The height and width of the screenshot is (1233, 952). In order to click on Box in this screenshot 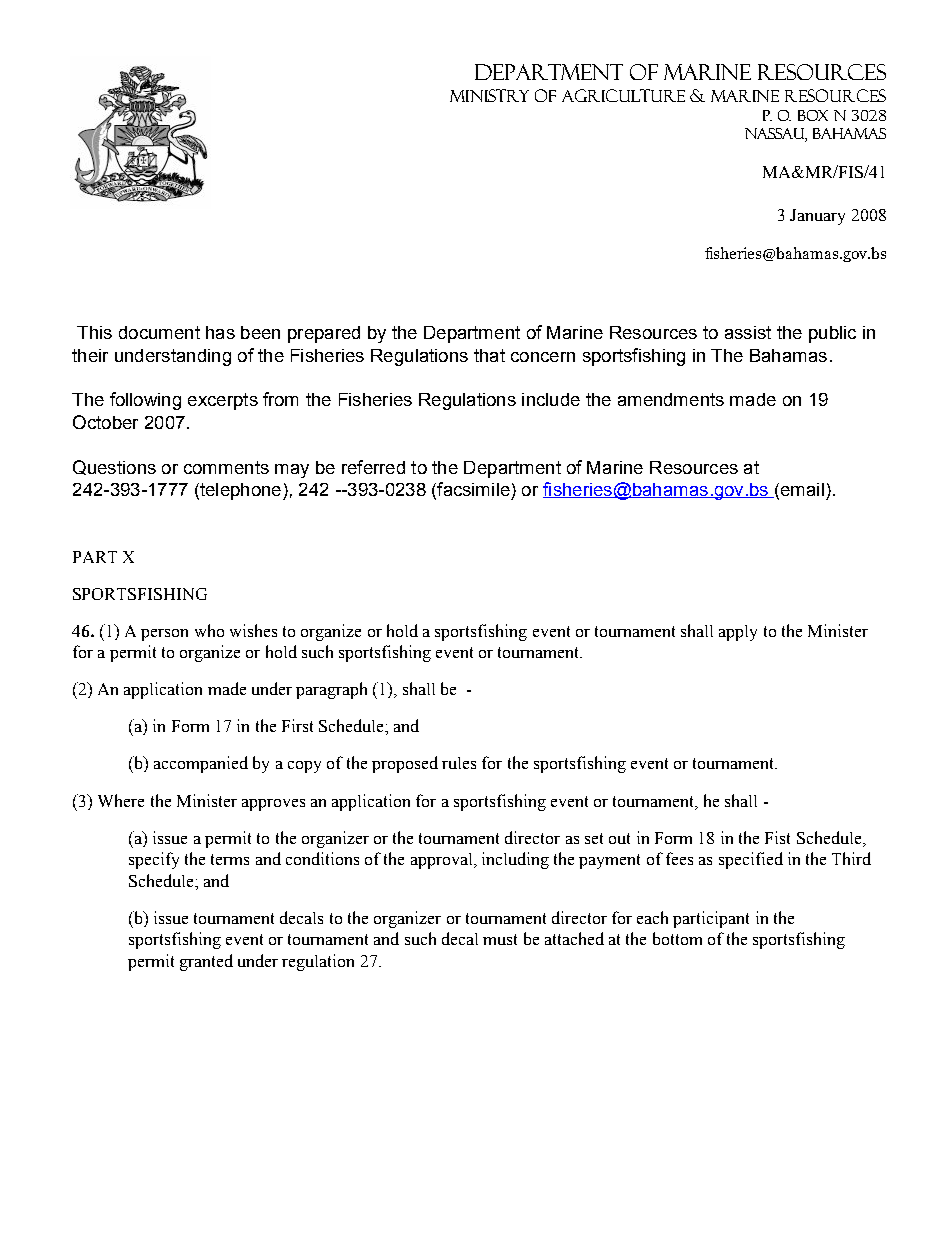, I will do `click(813, 115)`.
